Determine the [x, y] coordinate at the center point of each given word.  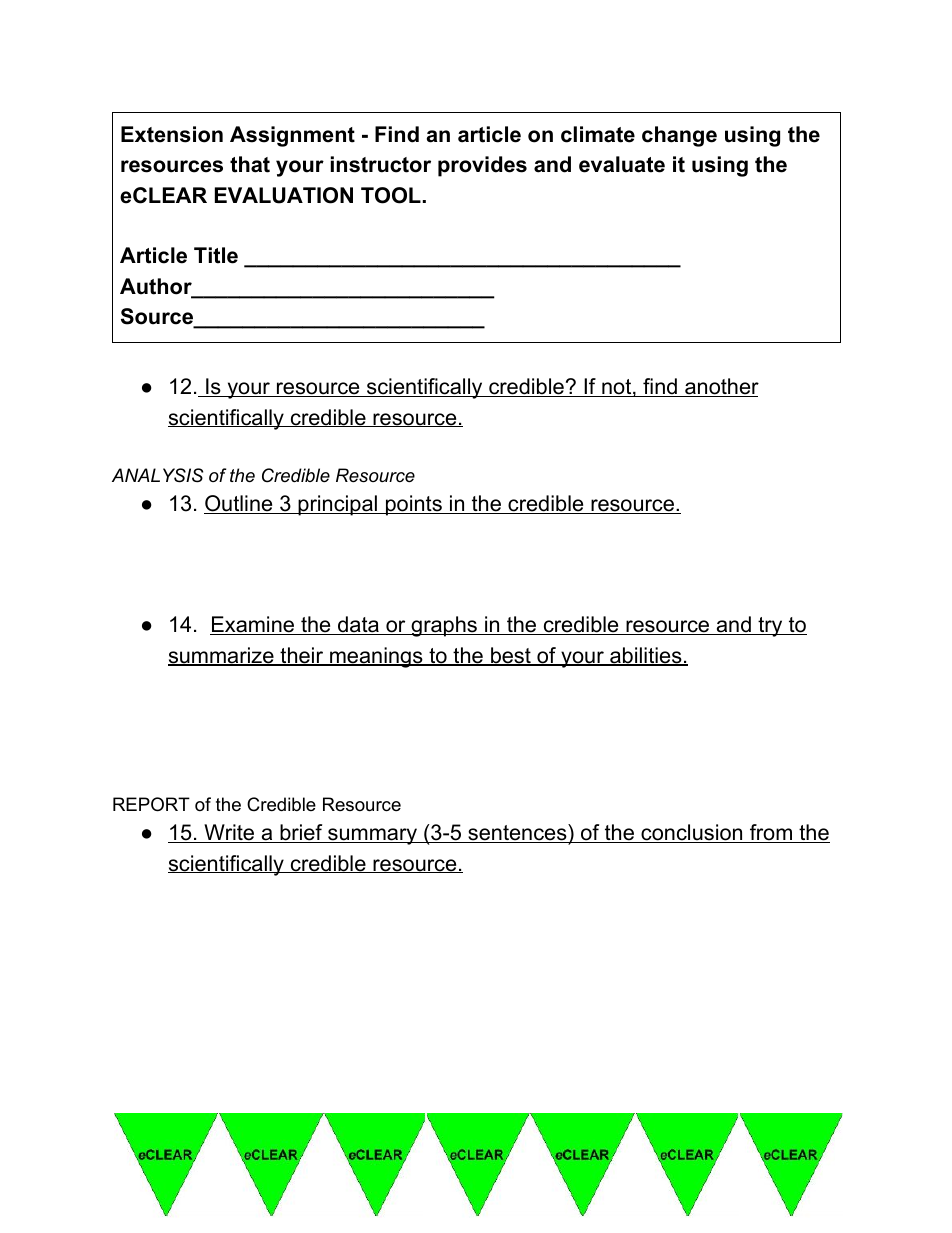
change [679, 136]
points [414, 505]
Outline [239, 504]
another [721, 387]
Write [229, 833]
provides [482, 166]
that [250, 164]
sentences [517, 833]
